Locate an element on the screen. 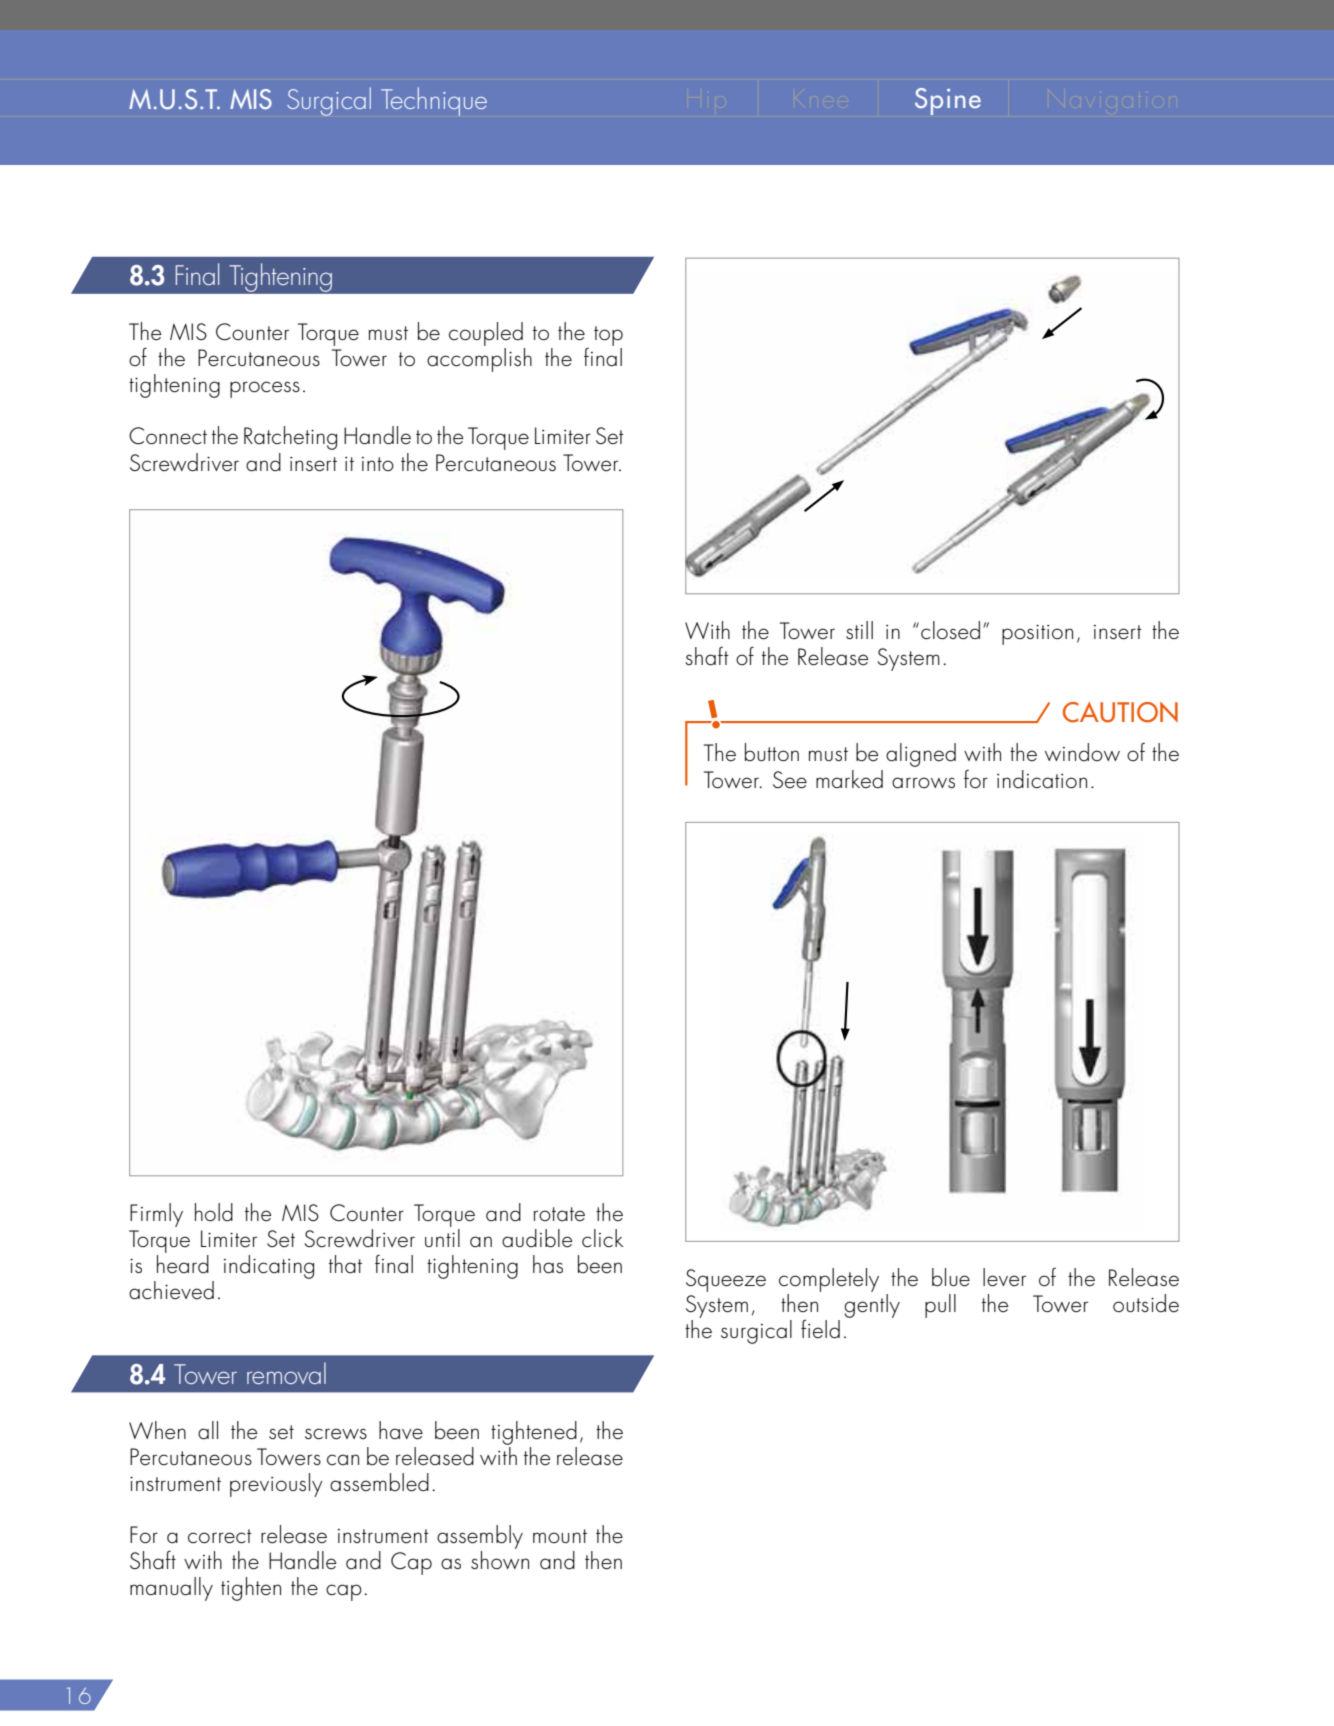  See is located at coordinates (790, 780).
